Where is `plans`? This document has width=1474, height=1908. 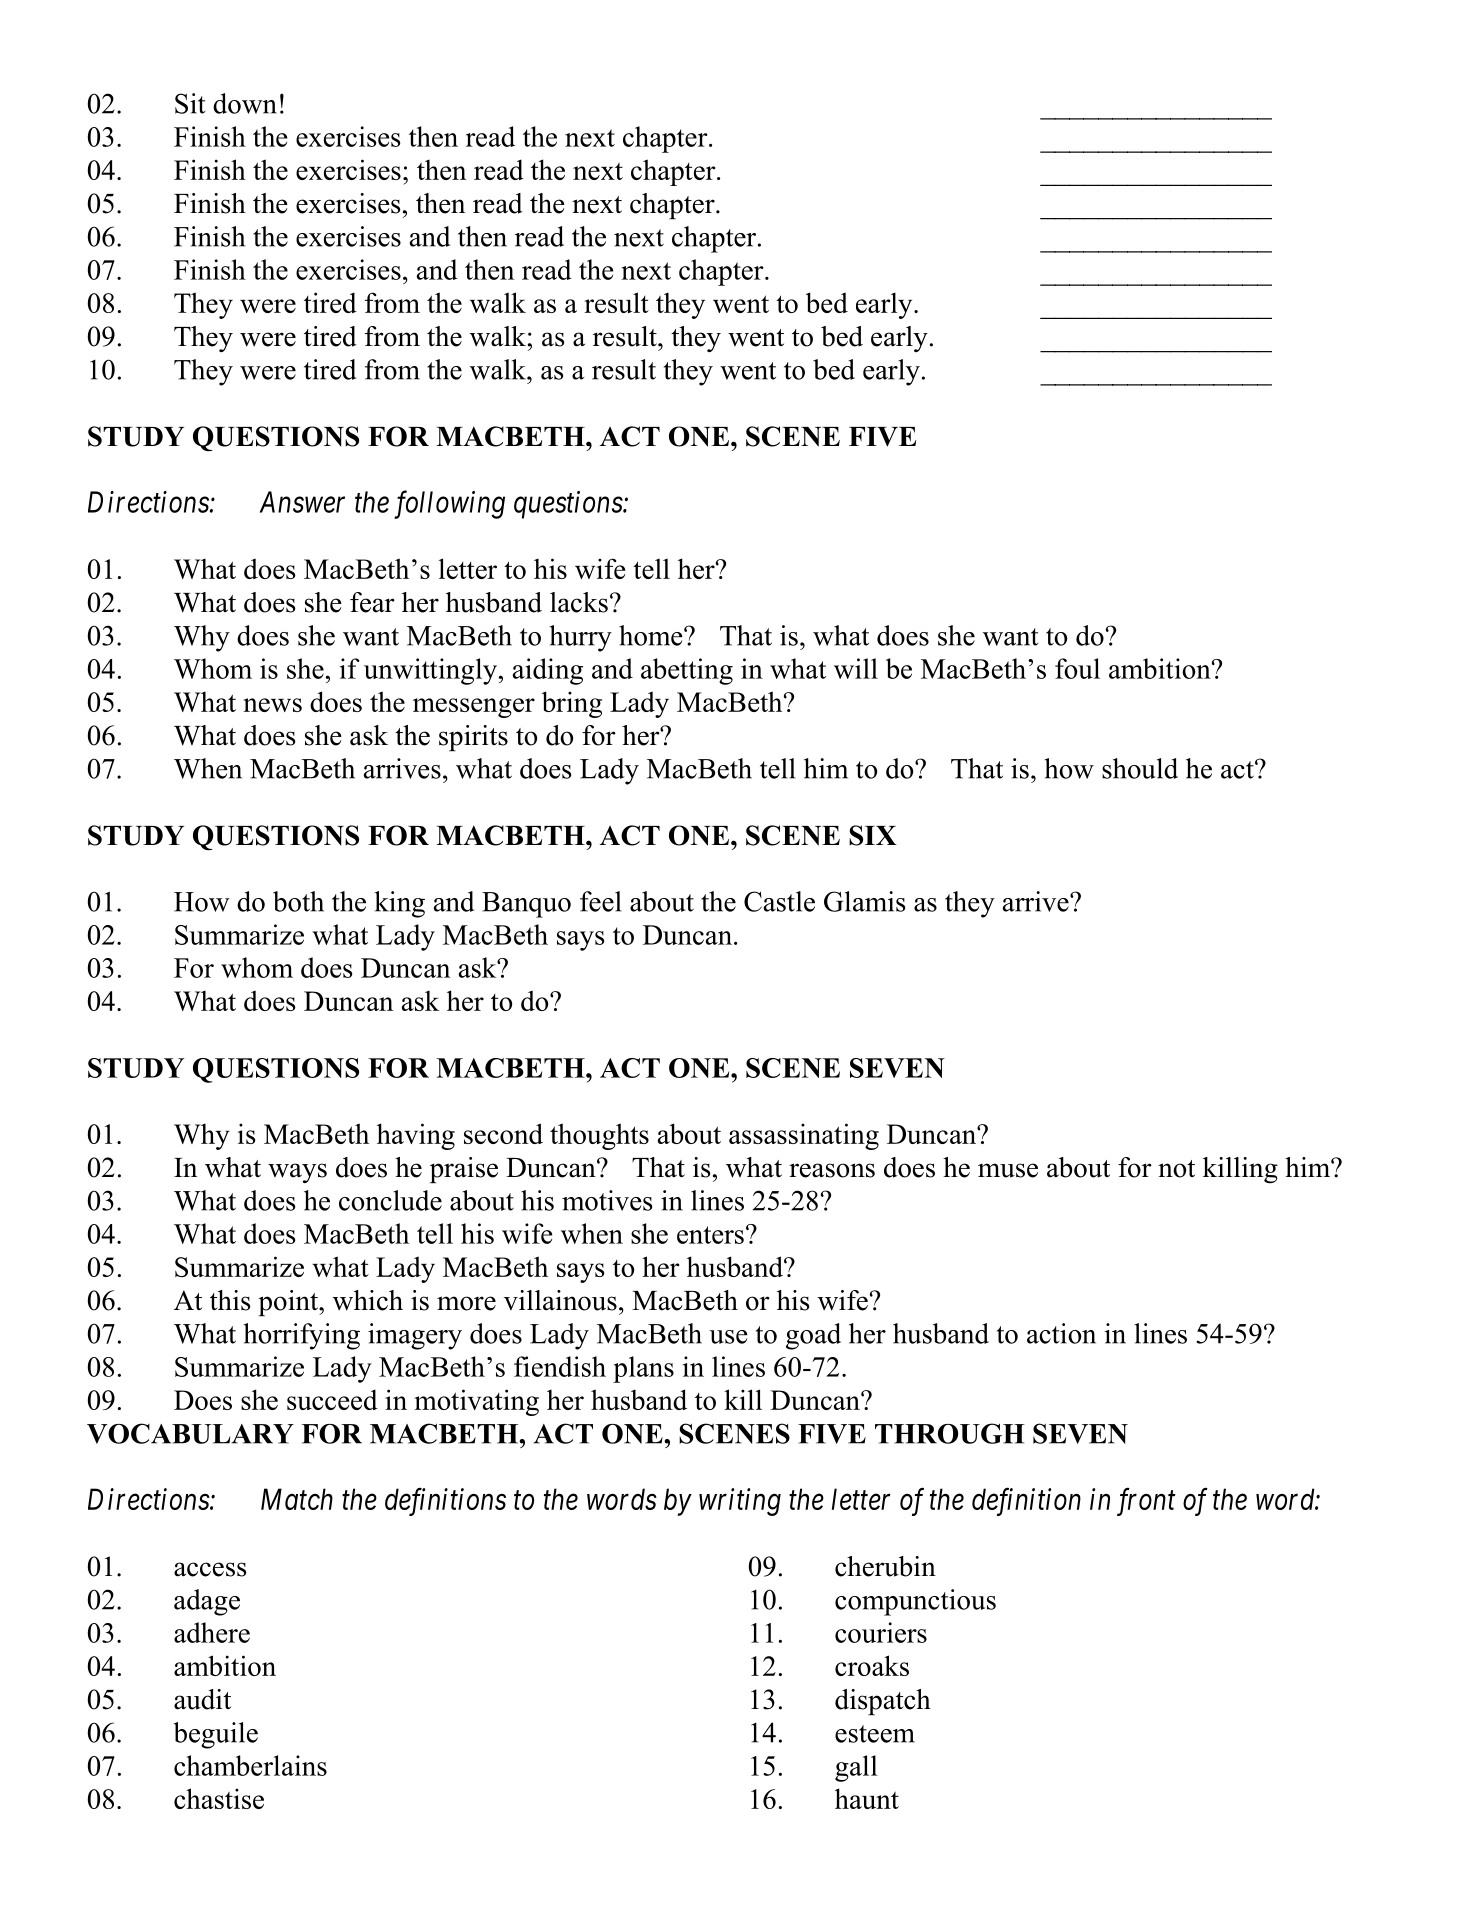 plans is located at coordinates (643, 1369).
